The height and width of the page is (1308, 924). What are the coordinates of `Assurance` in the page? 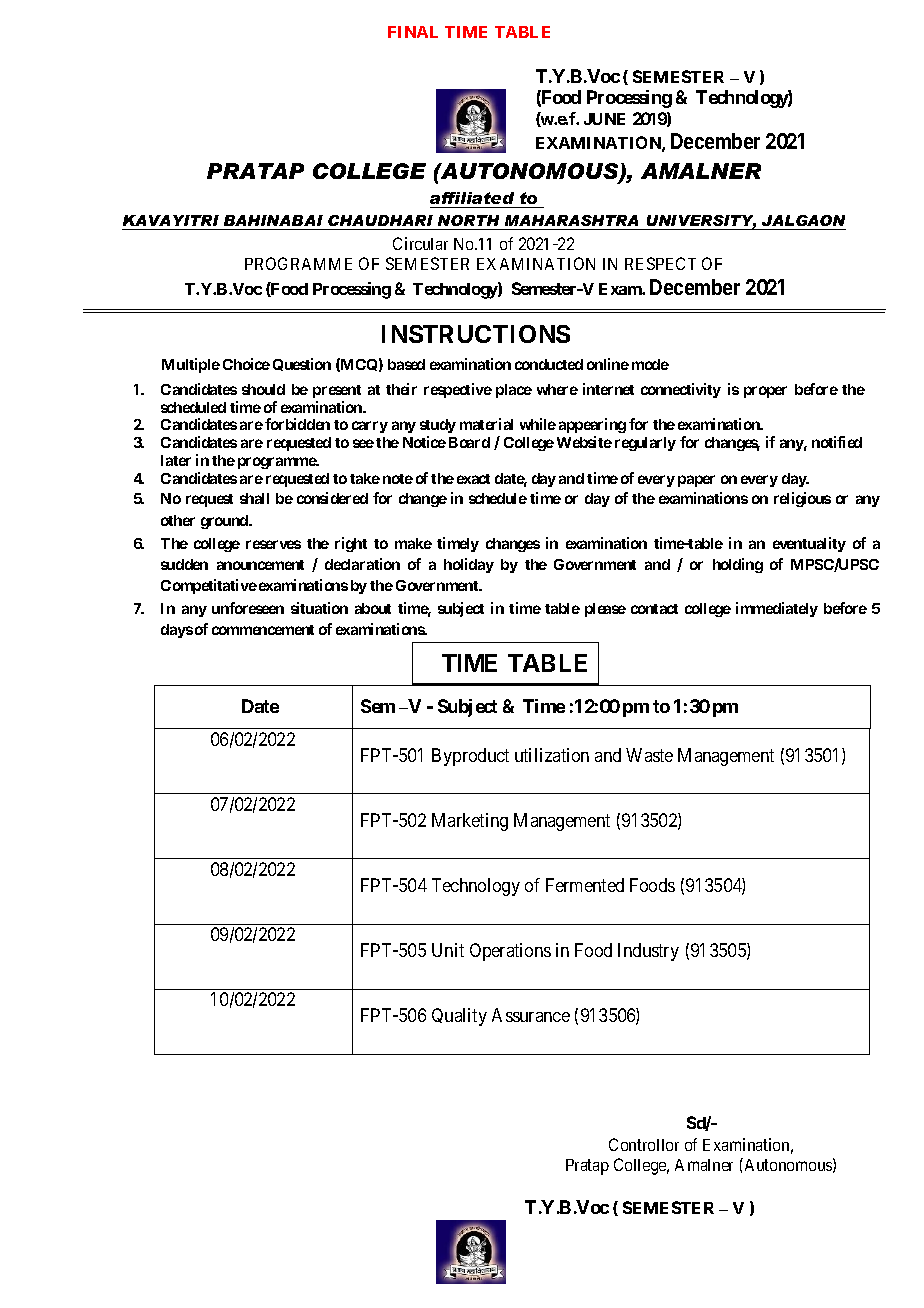 It's located at (531, 1015).
